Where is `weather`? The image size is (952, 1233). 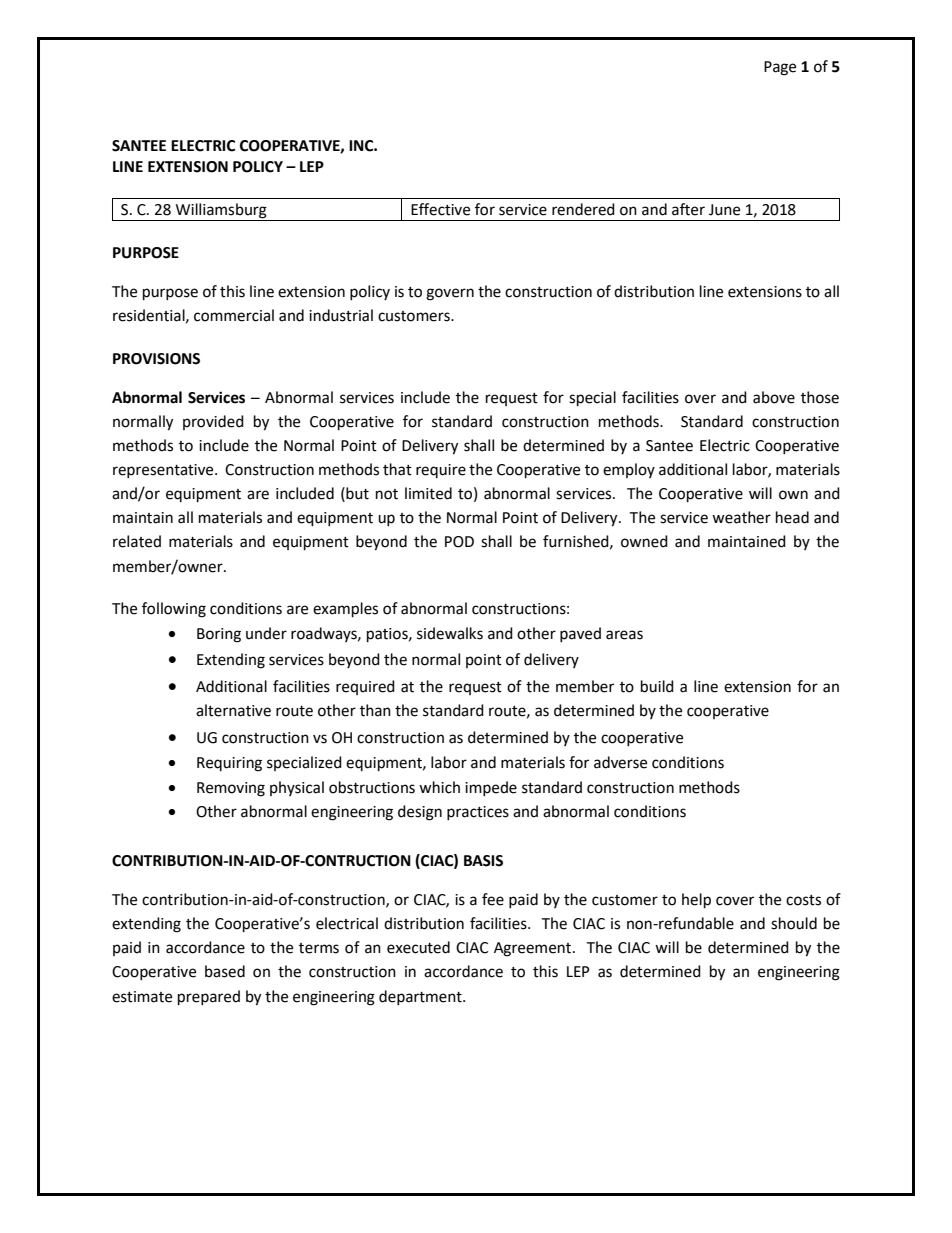 weather is located at coordinates (741, 517).
